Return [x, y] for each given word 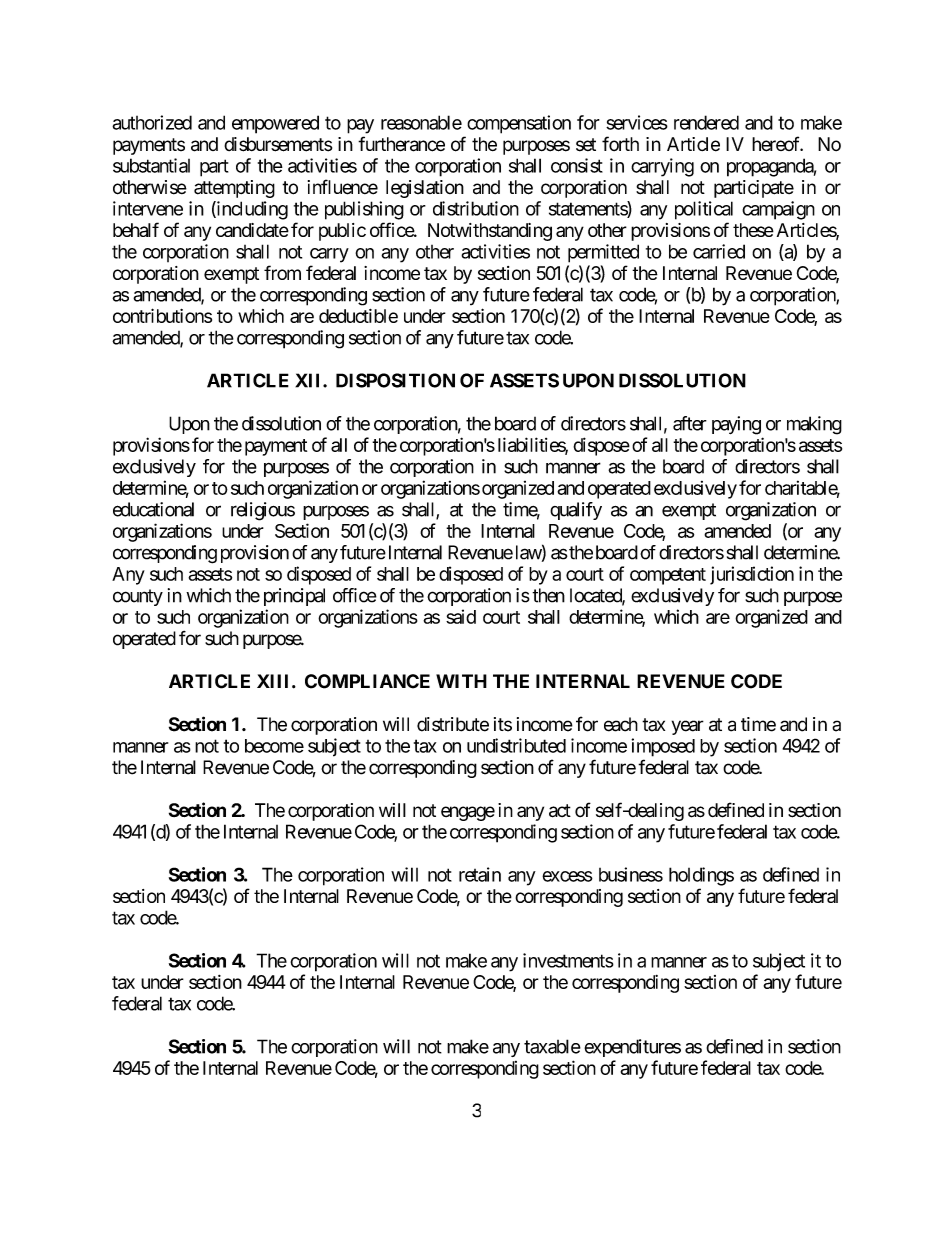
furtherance [401, 144]
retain [480, 874]
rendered [706, 122]
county [138, 597]
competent [668, 576]
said [461, 616]
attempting [234, 189]
